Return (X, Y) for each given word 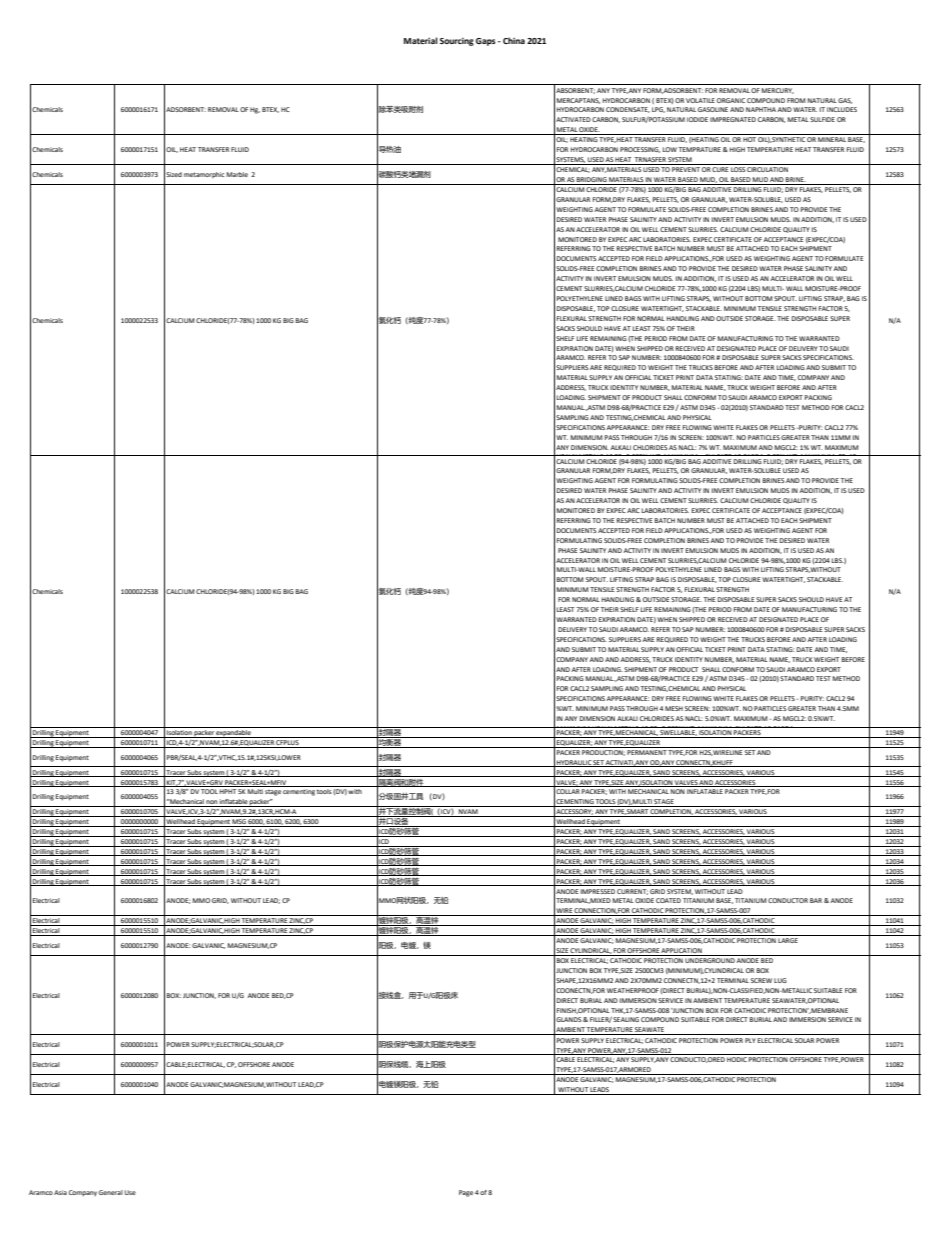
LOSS (738, 169)
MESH (674, 708)
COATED (668, 900)
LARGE (788, 940)
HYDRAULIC (574, 763)
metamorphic (204, 175)
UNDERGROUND (710, 960)
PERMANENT (647, 752)
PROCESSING (640, 150)
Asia (60, 1192)
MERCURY (778, 91)
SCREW (761, 980)
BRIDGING (592, 181)
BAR (816, 900)
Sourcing (457, 42)
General (111, 1192)
